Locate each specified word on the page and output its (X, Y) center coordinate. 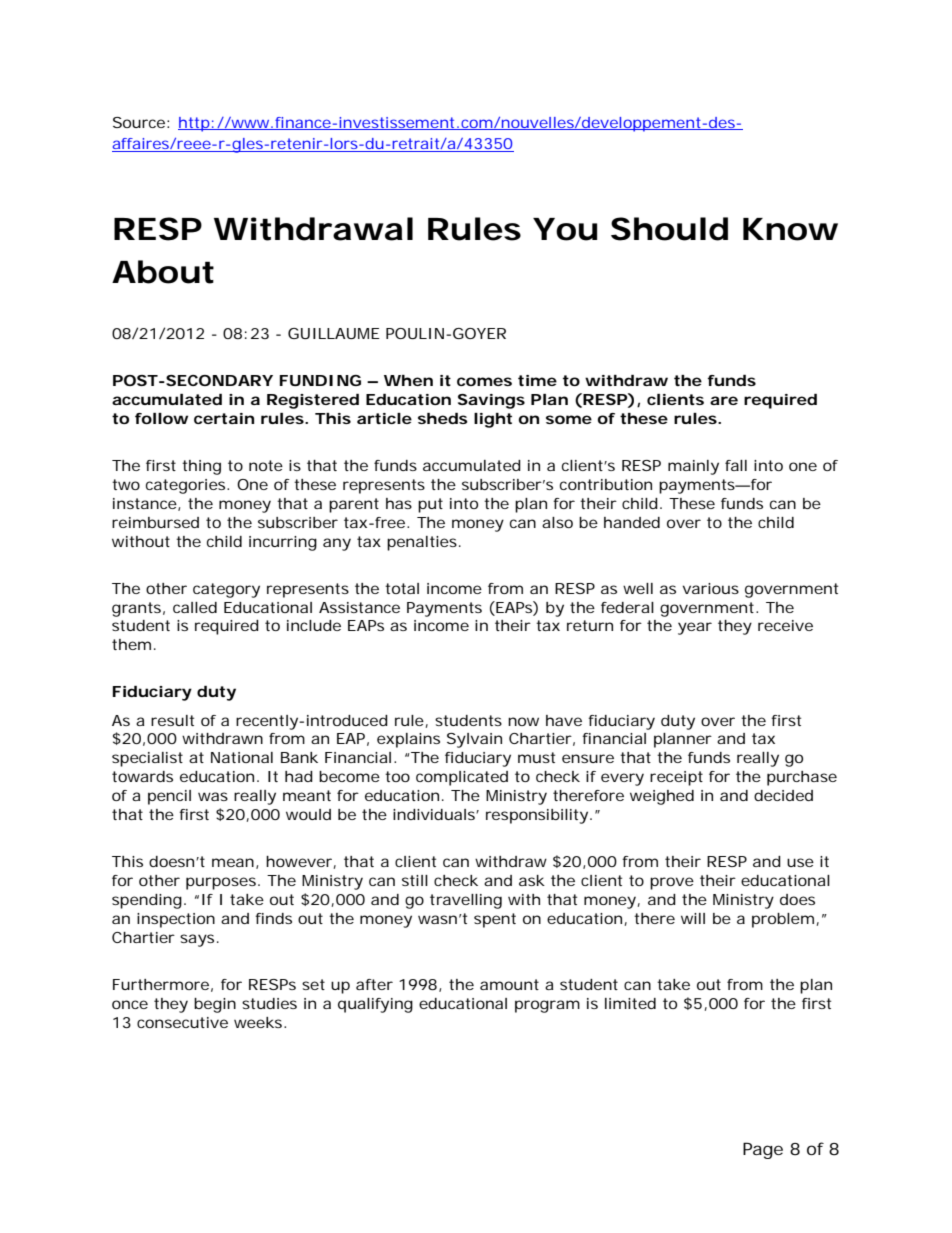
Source (139, 122)
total (402, 588)
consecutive (182, 1022)
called (195, 607)
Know (790, 229)
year (695, 628)
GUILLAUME (334, 333)
